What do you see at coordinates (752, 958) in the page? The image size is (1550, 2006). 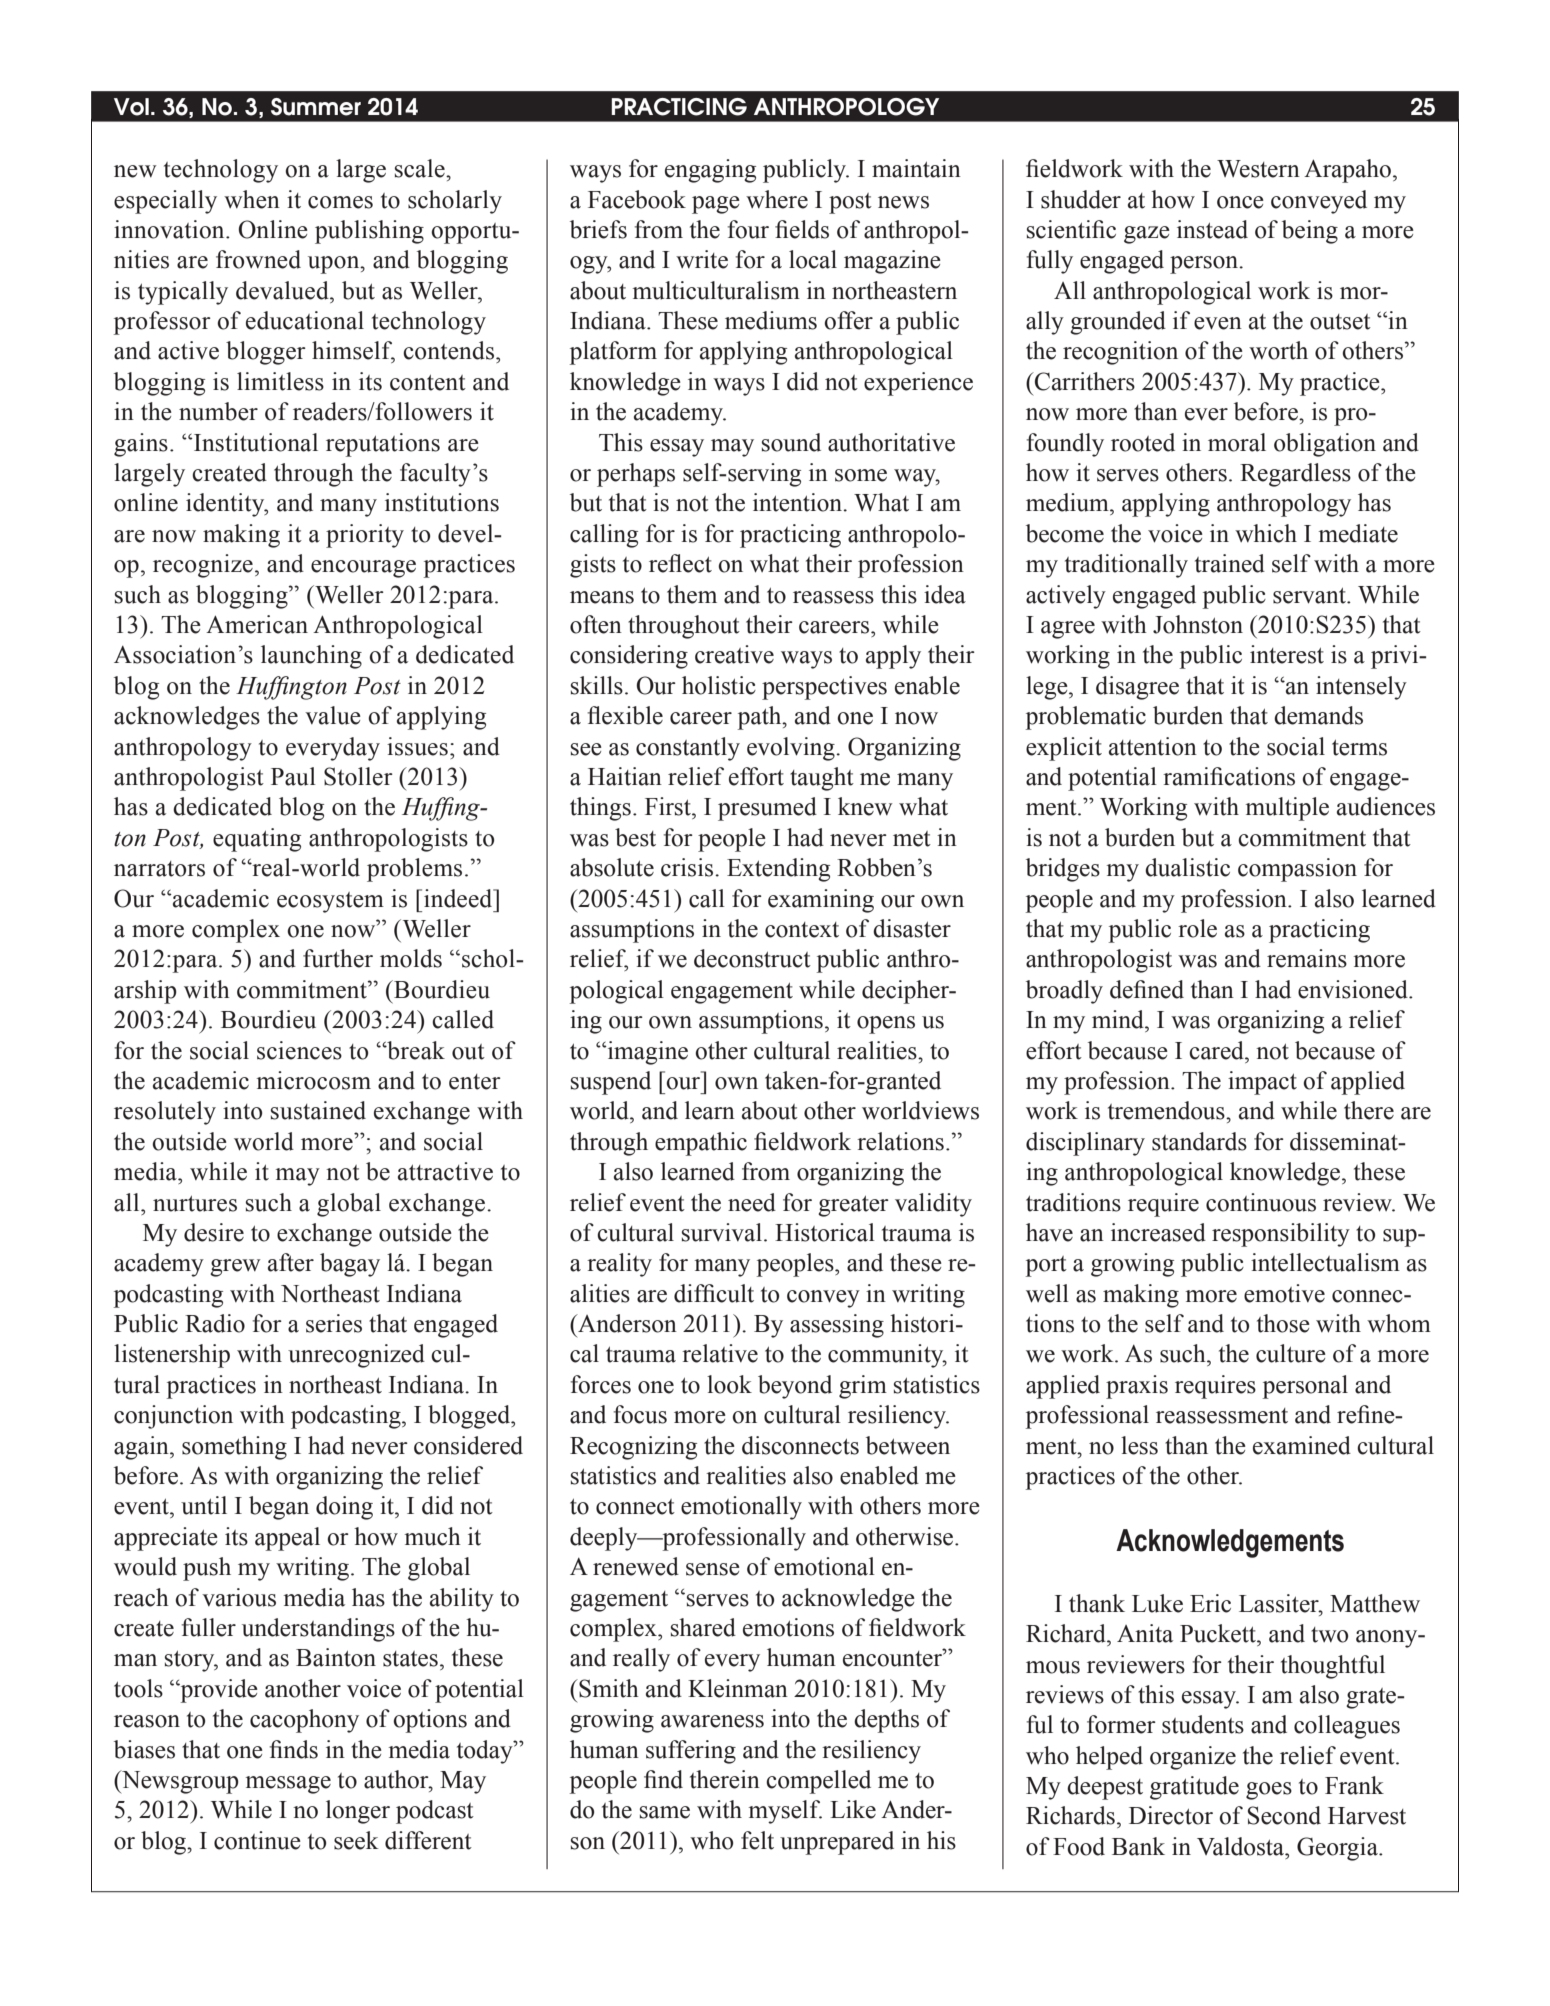 I see `deconstruct` at bounding box center [752, 958].
